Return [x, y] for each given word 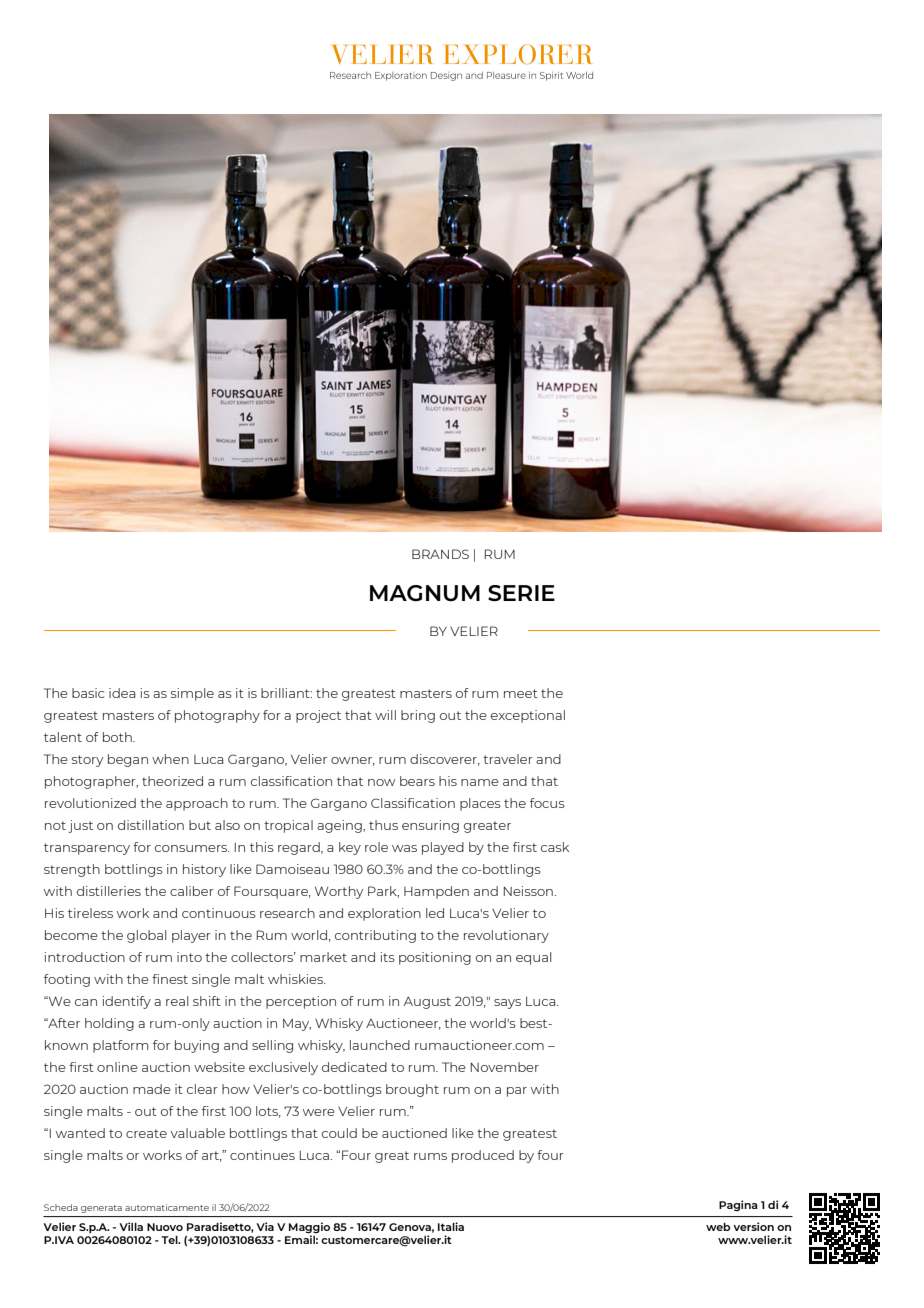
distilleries [109, 891]
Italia [451, 1226]
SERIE [521, 593]
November [505, 1067]
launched [380, 1045]
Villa [131, 1226]
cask [555, 847]
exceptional [528, 716]
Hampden [436, 892]
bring [418, 716]
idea [122, 693]
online [117, 1067]
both [118, 737]
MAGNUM [425, 593]
